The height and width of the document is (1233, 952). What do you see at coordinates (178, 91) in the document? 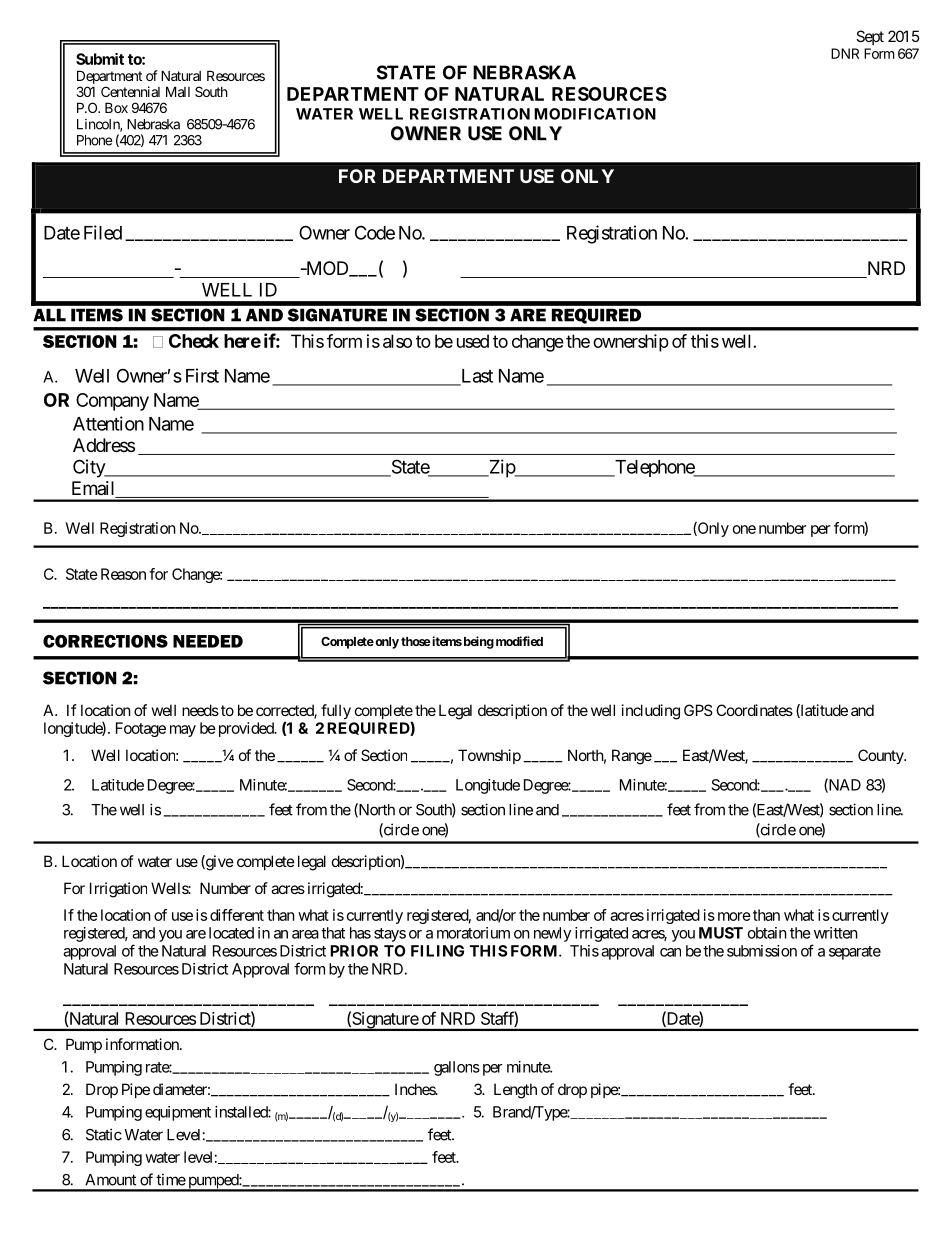
I see `Mall` at bounding box center [178, 91].
